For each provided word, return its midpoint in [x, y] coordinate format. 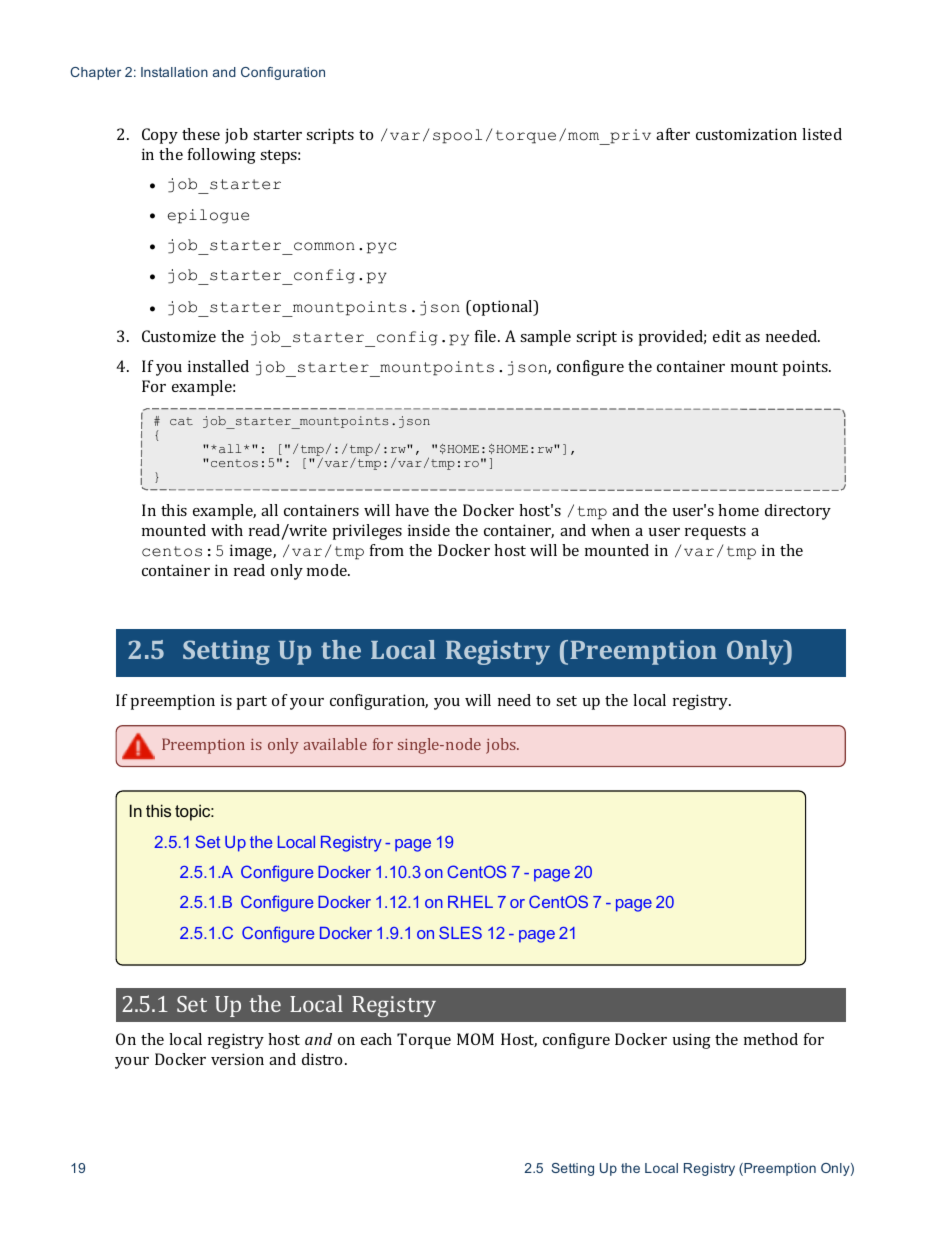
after [673, 134]
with [227, 530]
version [237, 1059]
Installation [174, 72]
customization [746, 134]
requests [715, 533]
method [771, 1039]
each [376, 1039]
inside [429, 530]
